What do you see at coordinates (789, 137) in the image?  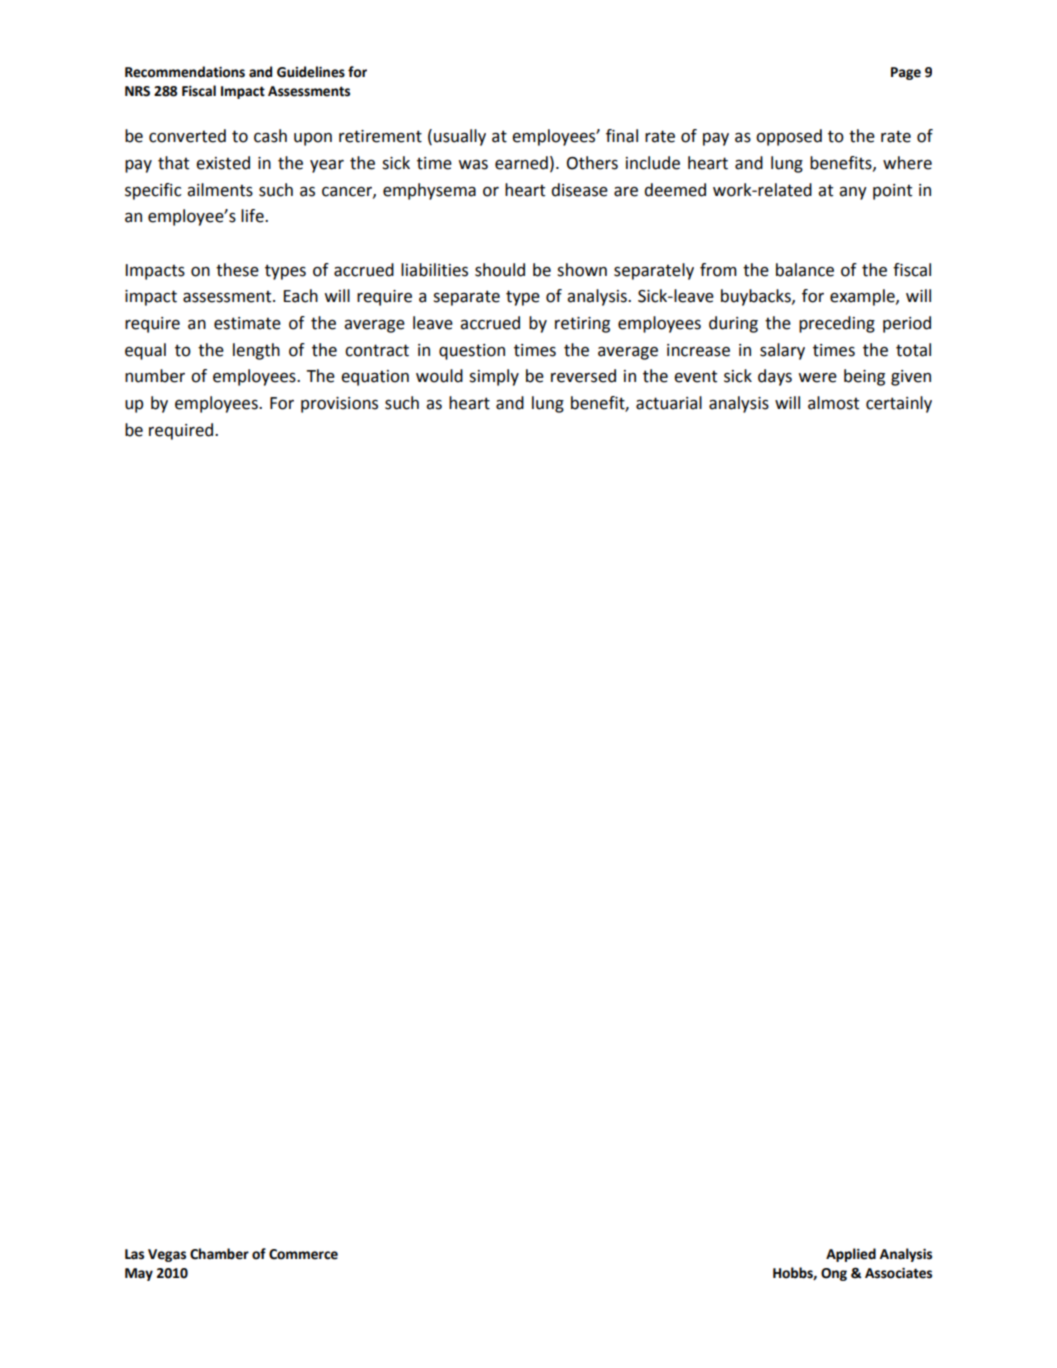 I see `opposed` at bounding box center [789, 137].
